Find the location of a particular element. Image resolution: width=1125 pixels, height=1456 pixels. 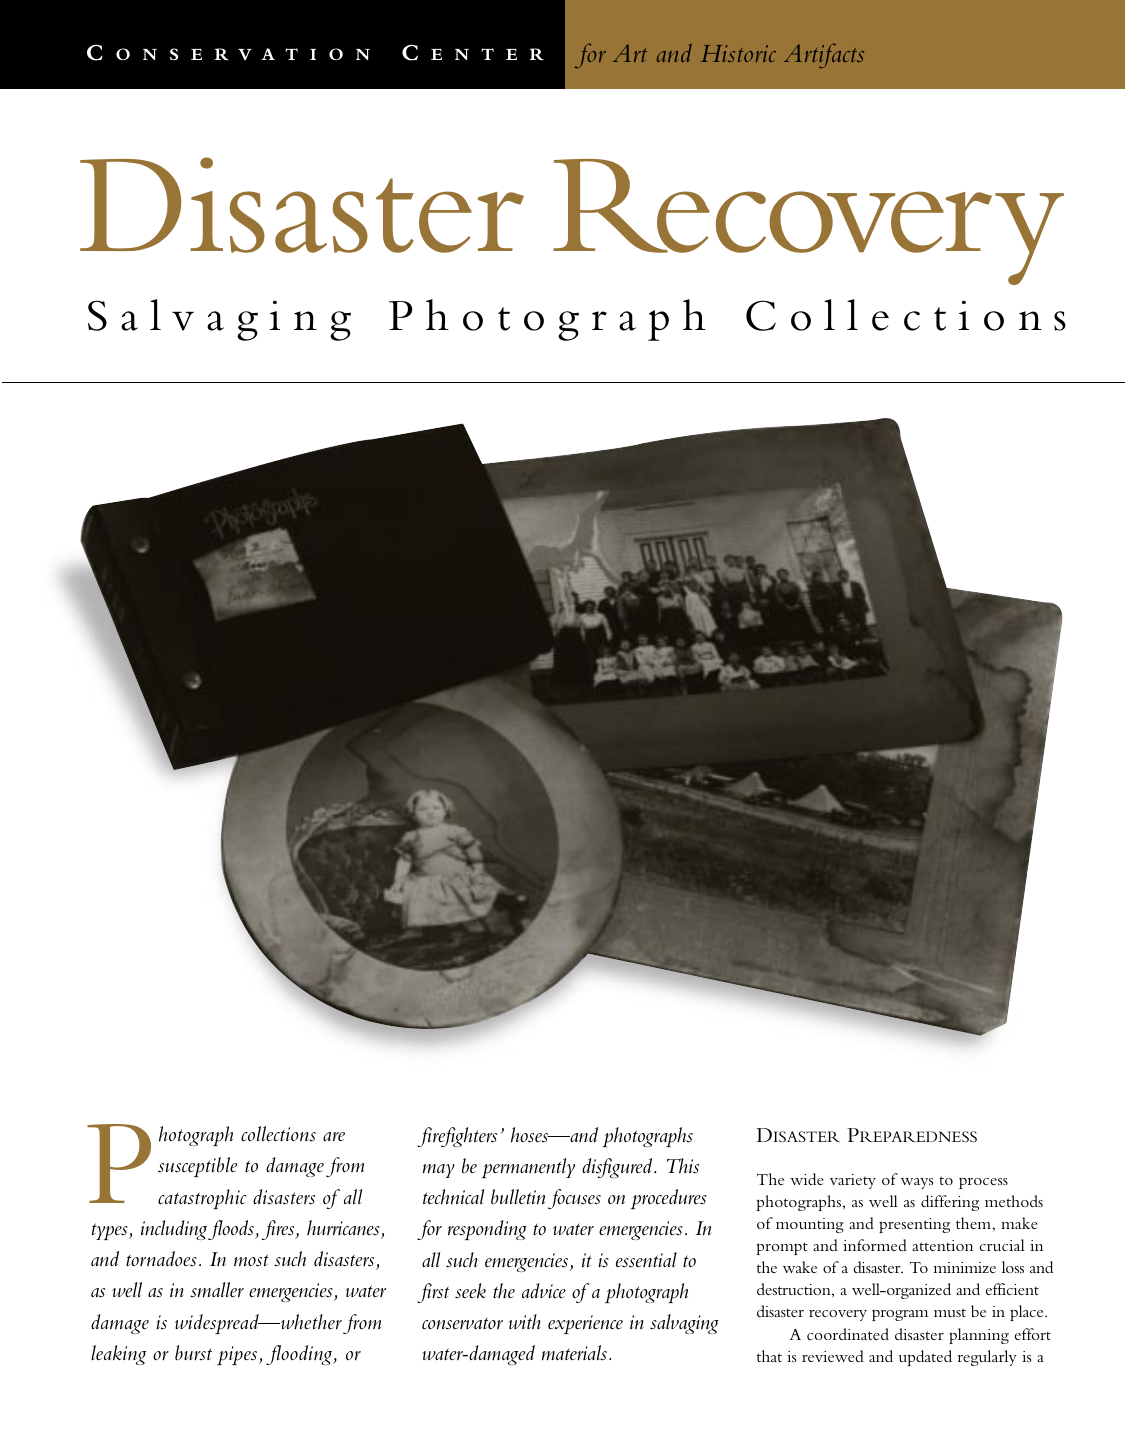

smaller is located at coordinates (217, 1290).
